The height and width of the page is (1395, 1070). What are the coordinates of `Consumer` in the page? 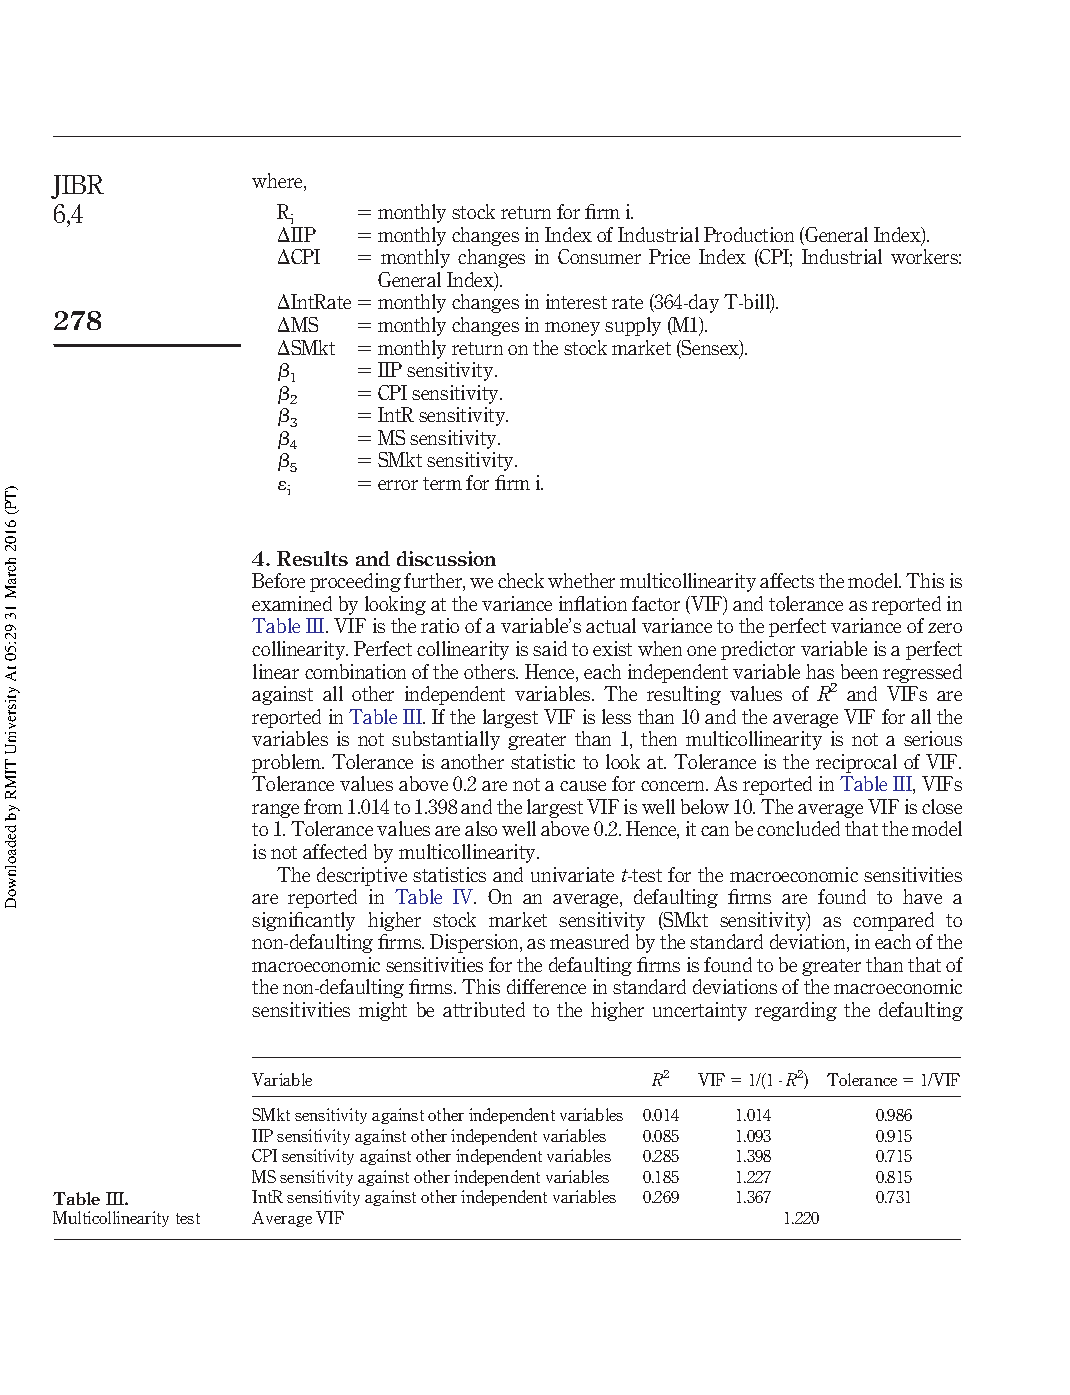 It's located at (599, 256).
